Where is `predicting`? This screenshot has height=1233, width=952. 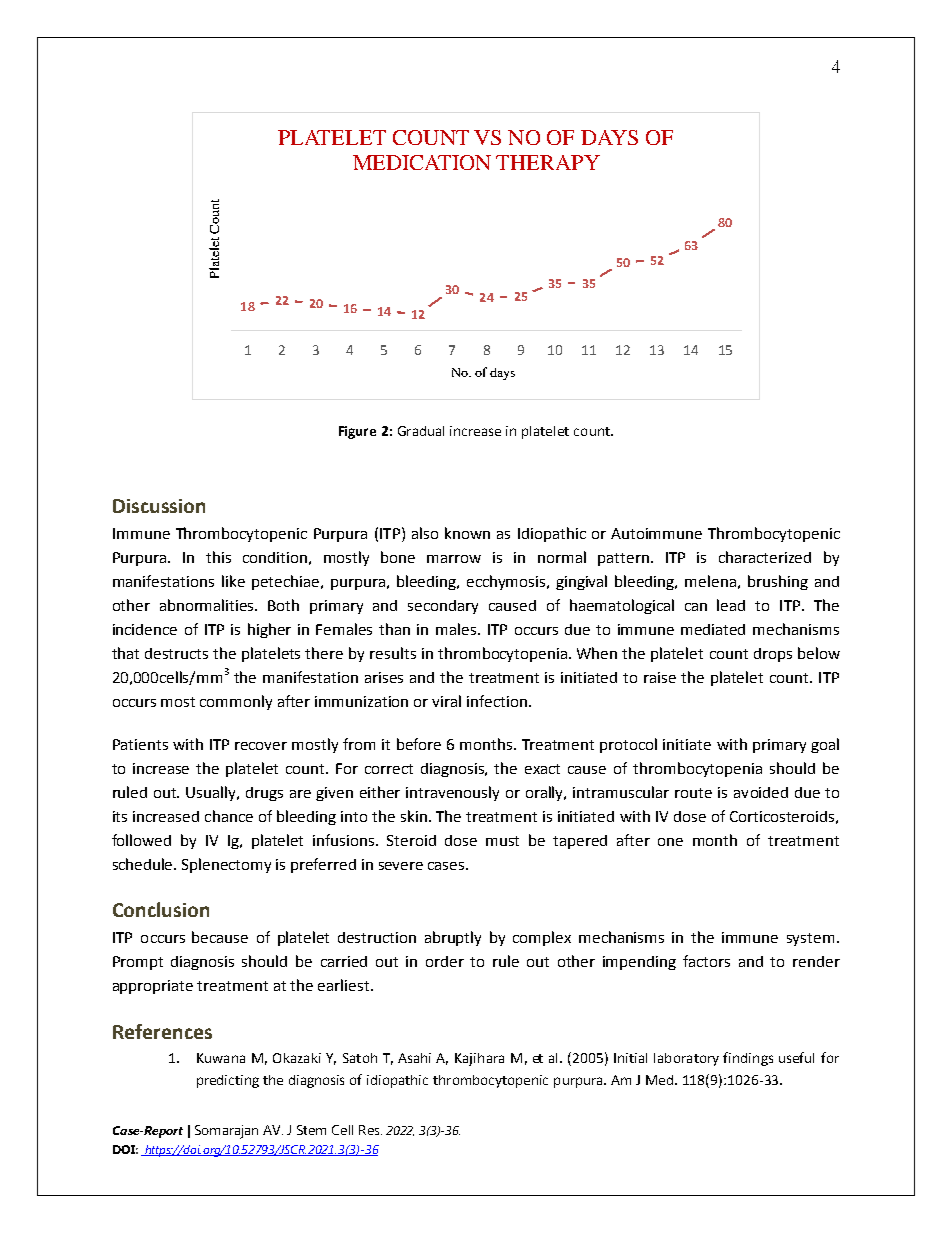
predicting is located at coordinates (228, 1081).
